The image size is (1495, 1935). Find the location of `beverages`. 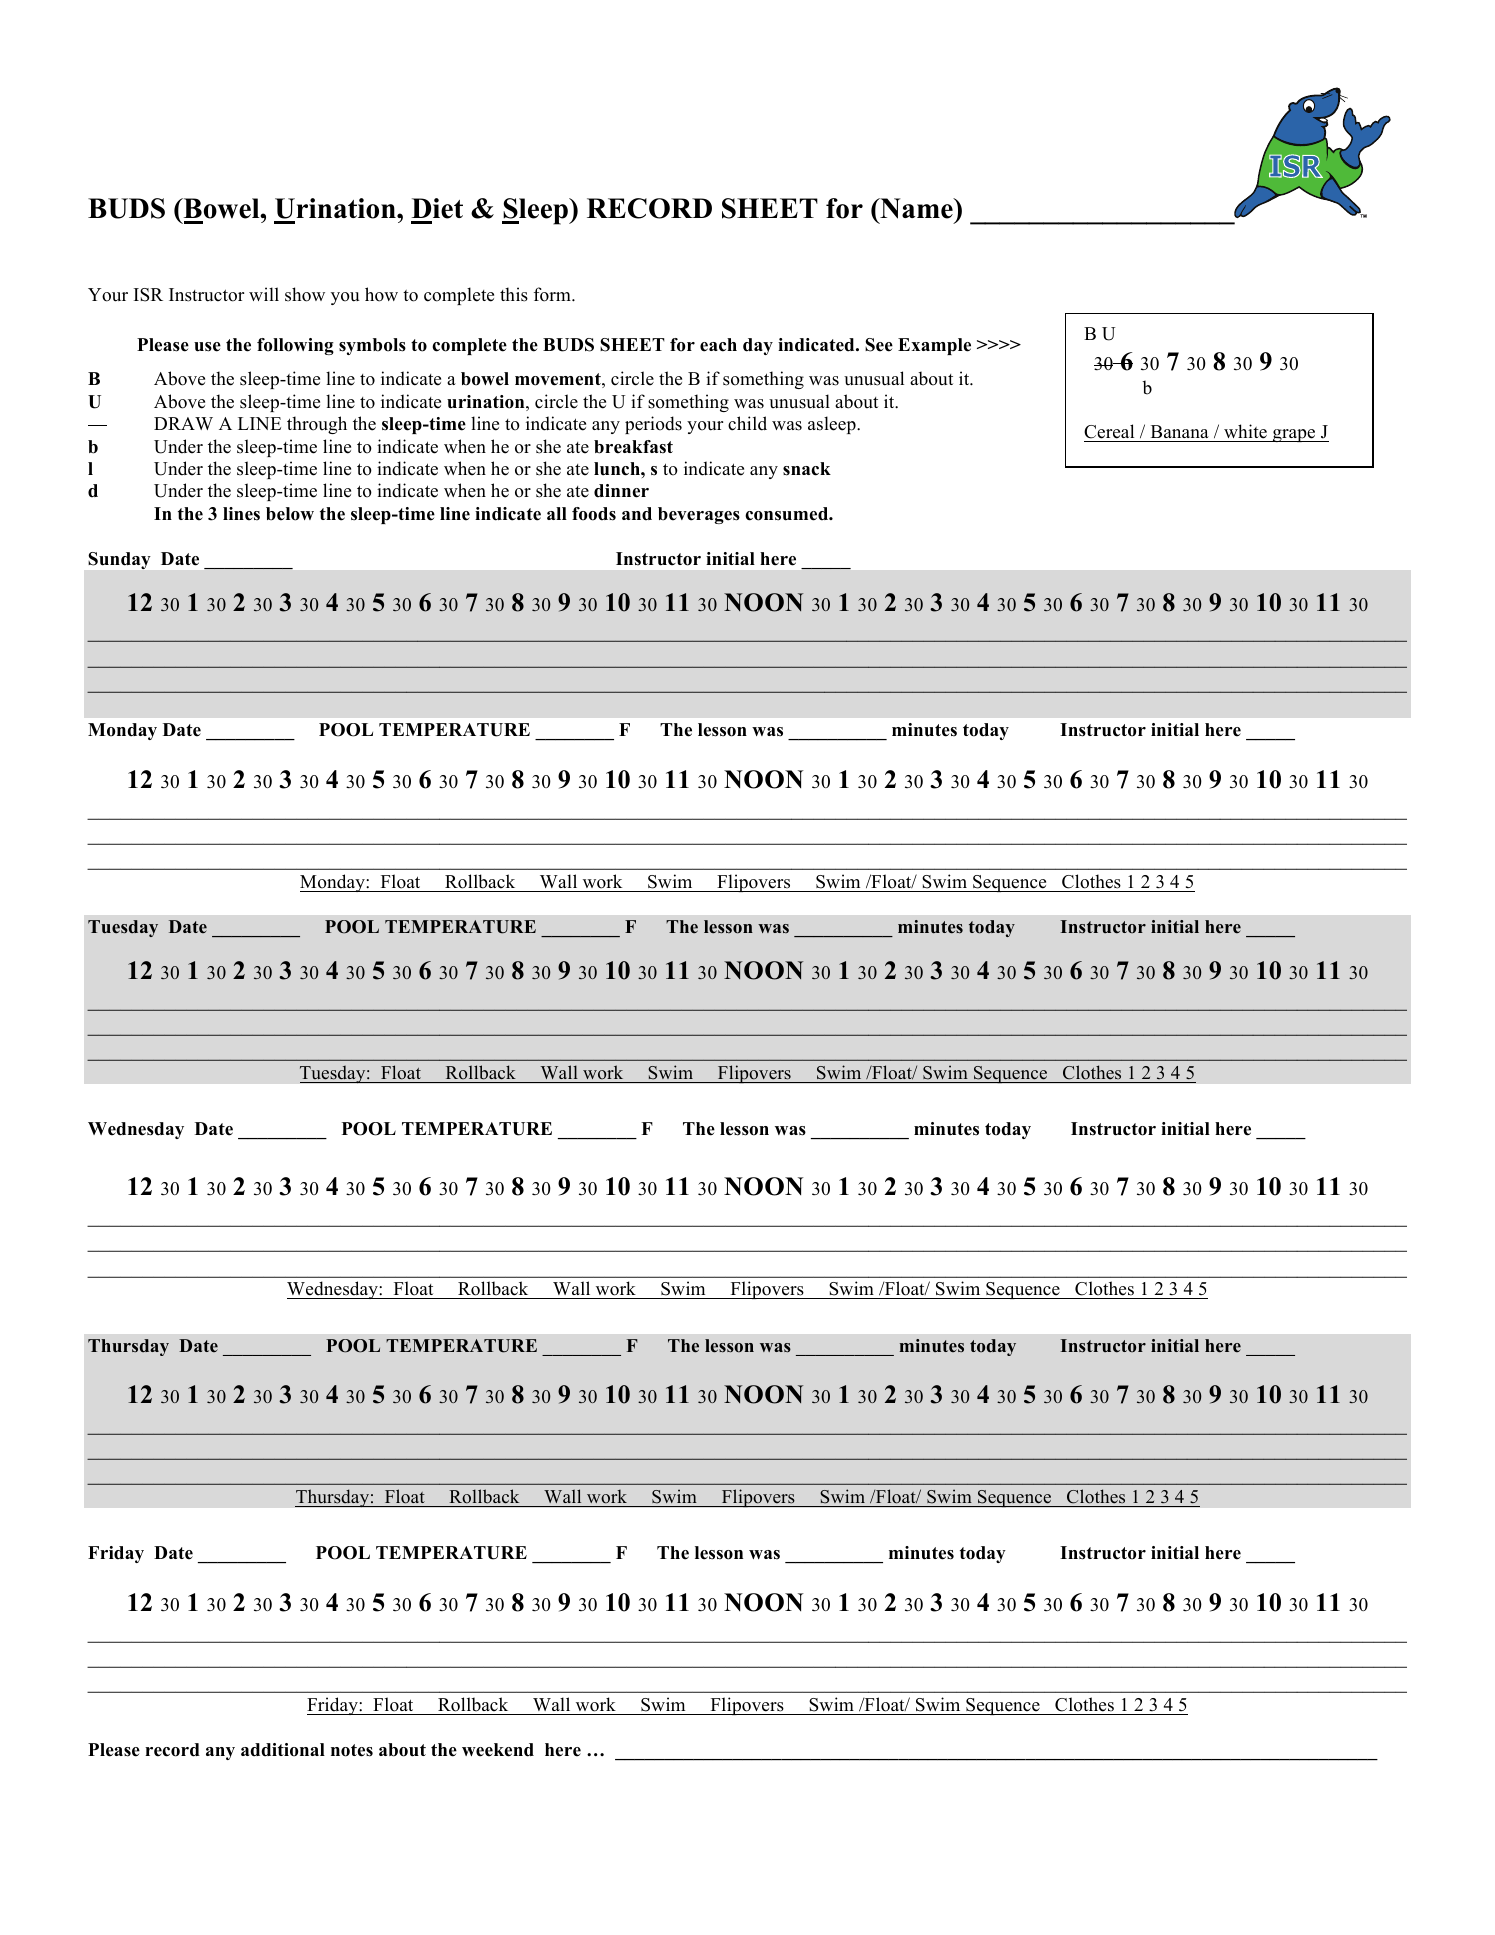

beverages is located at coordinates (699, 515).
